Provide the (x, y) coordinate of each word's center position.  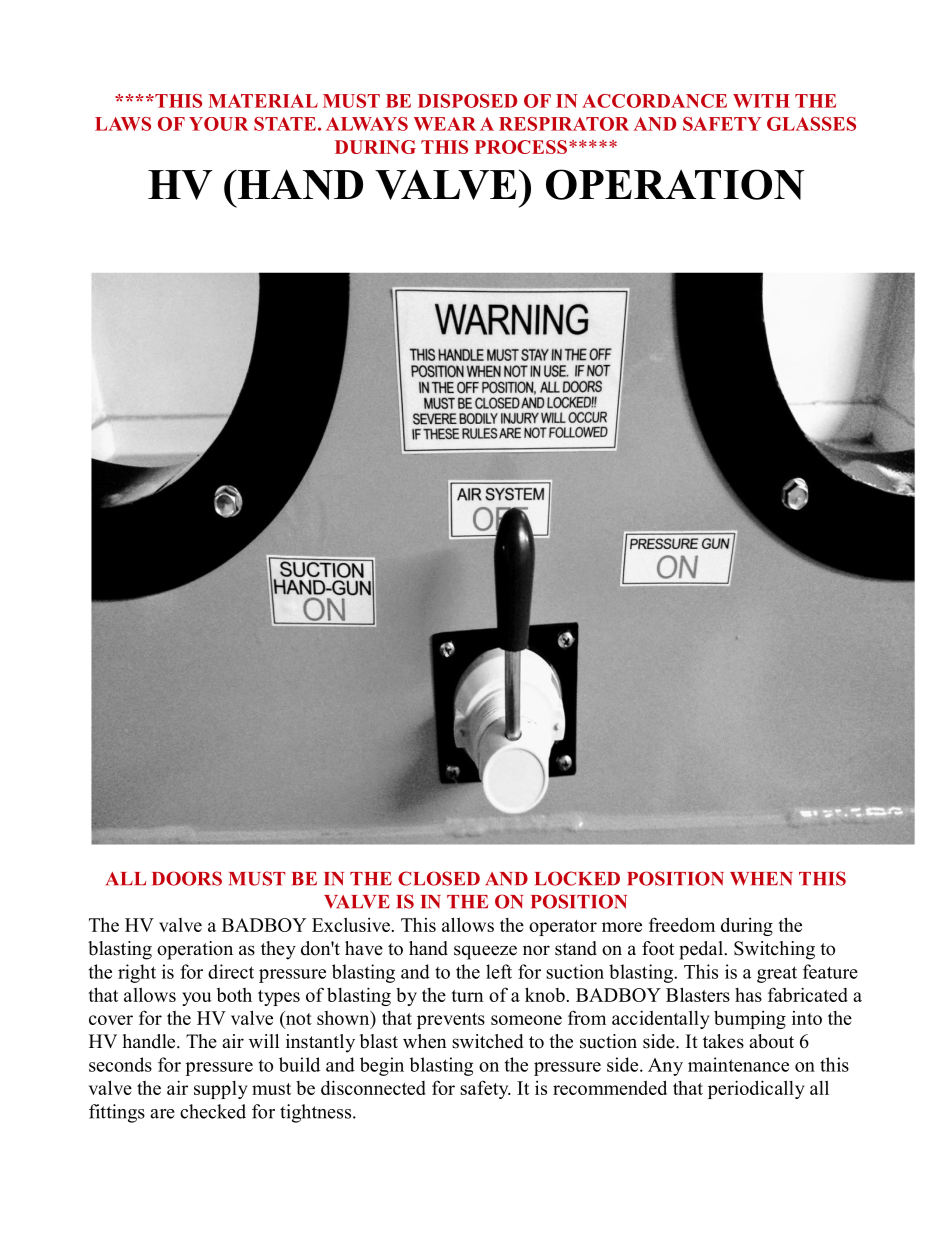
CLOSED (439, 878)
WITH (761, 101)
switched (487, 1041)
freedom (682, 924)
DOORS (187, 878)
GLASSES (811, 124)
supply (221, 1090)
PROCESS (521, 147)
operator (563, 928)
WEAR (445, 124)
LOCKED (577, 878)
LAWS (123, 124)
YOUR (218, 124)
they (278, 950)
